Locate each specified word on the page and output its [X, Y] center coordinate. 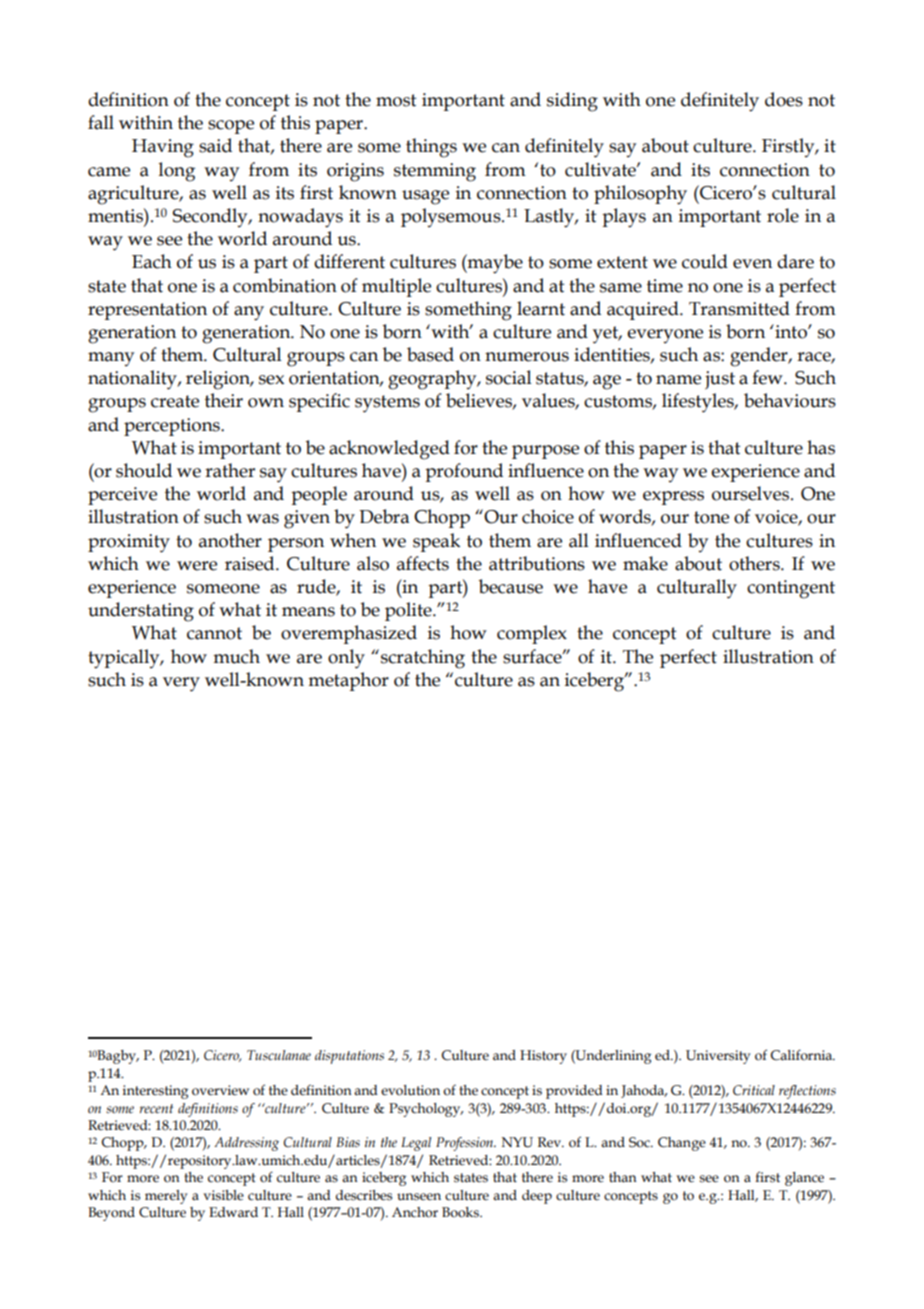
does [784, 99]
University [718, 1057]
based [430, 354]
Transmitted [739, 308]
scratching [423, 659]
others [755, 563]
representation [147, 311]
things [431, 148]
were [197, 566]
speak [436, 542]
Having [163, 148]
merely [166, 1197]
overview [220, 1090]
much [236, 656]
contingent [791, 589]
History [543, 1057]
